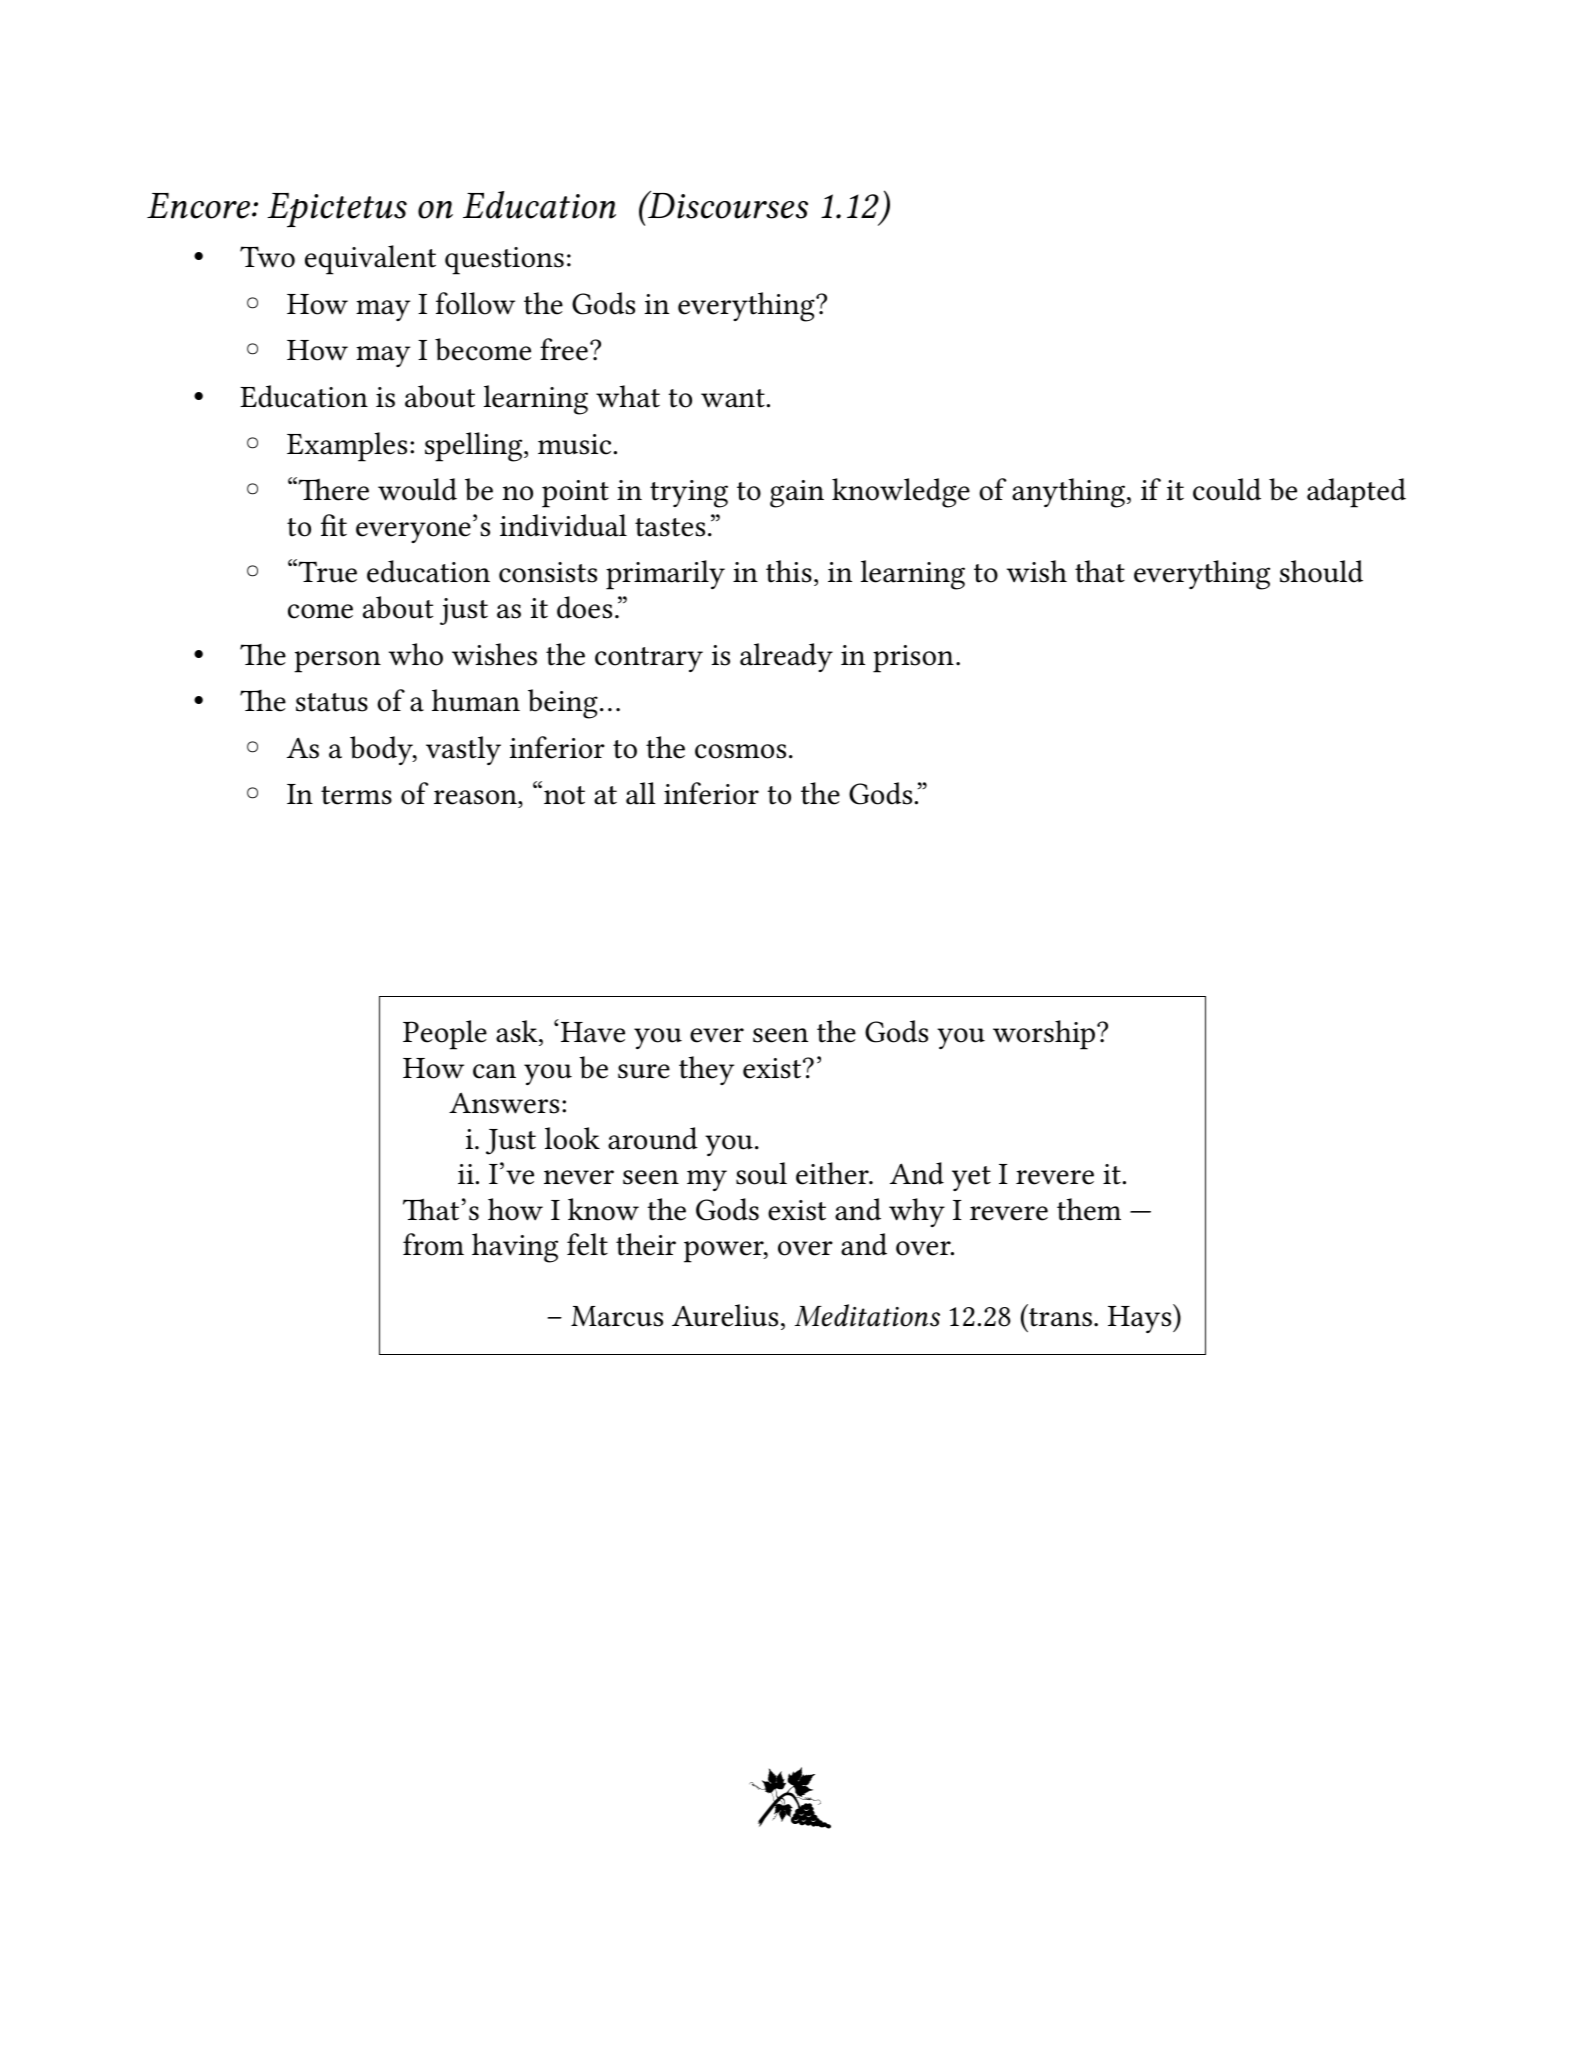  Describe the element at coordinates (593, 1032) in the page. I see `Have` at that location.
